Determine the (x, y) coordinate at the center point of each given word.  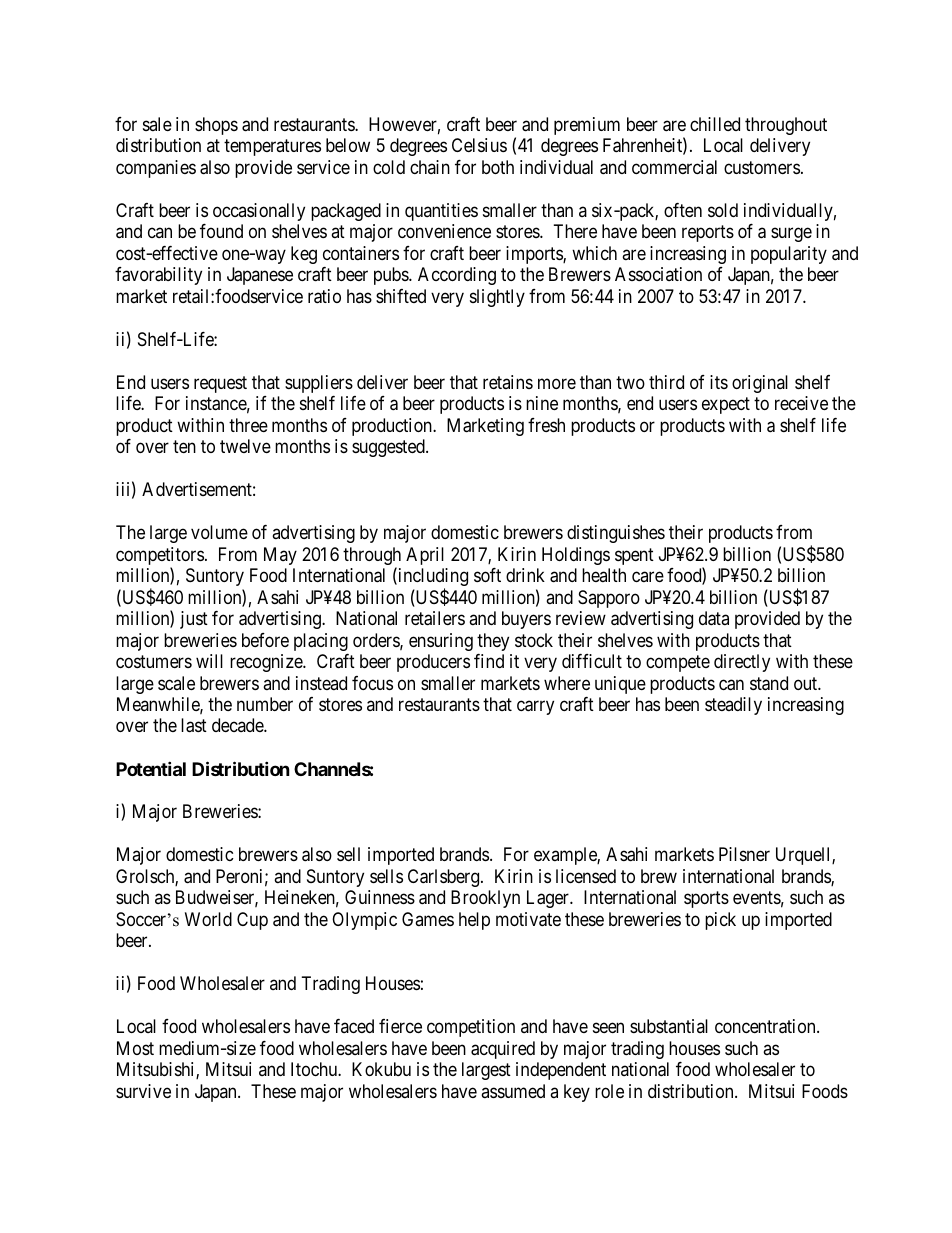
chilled (715, 124)
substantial (669, 1026)
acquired (503, 1050)
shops (216, 126)
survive (143, 1091)
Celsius (479, 145)
